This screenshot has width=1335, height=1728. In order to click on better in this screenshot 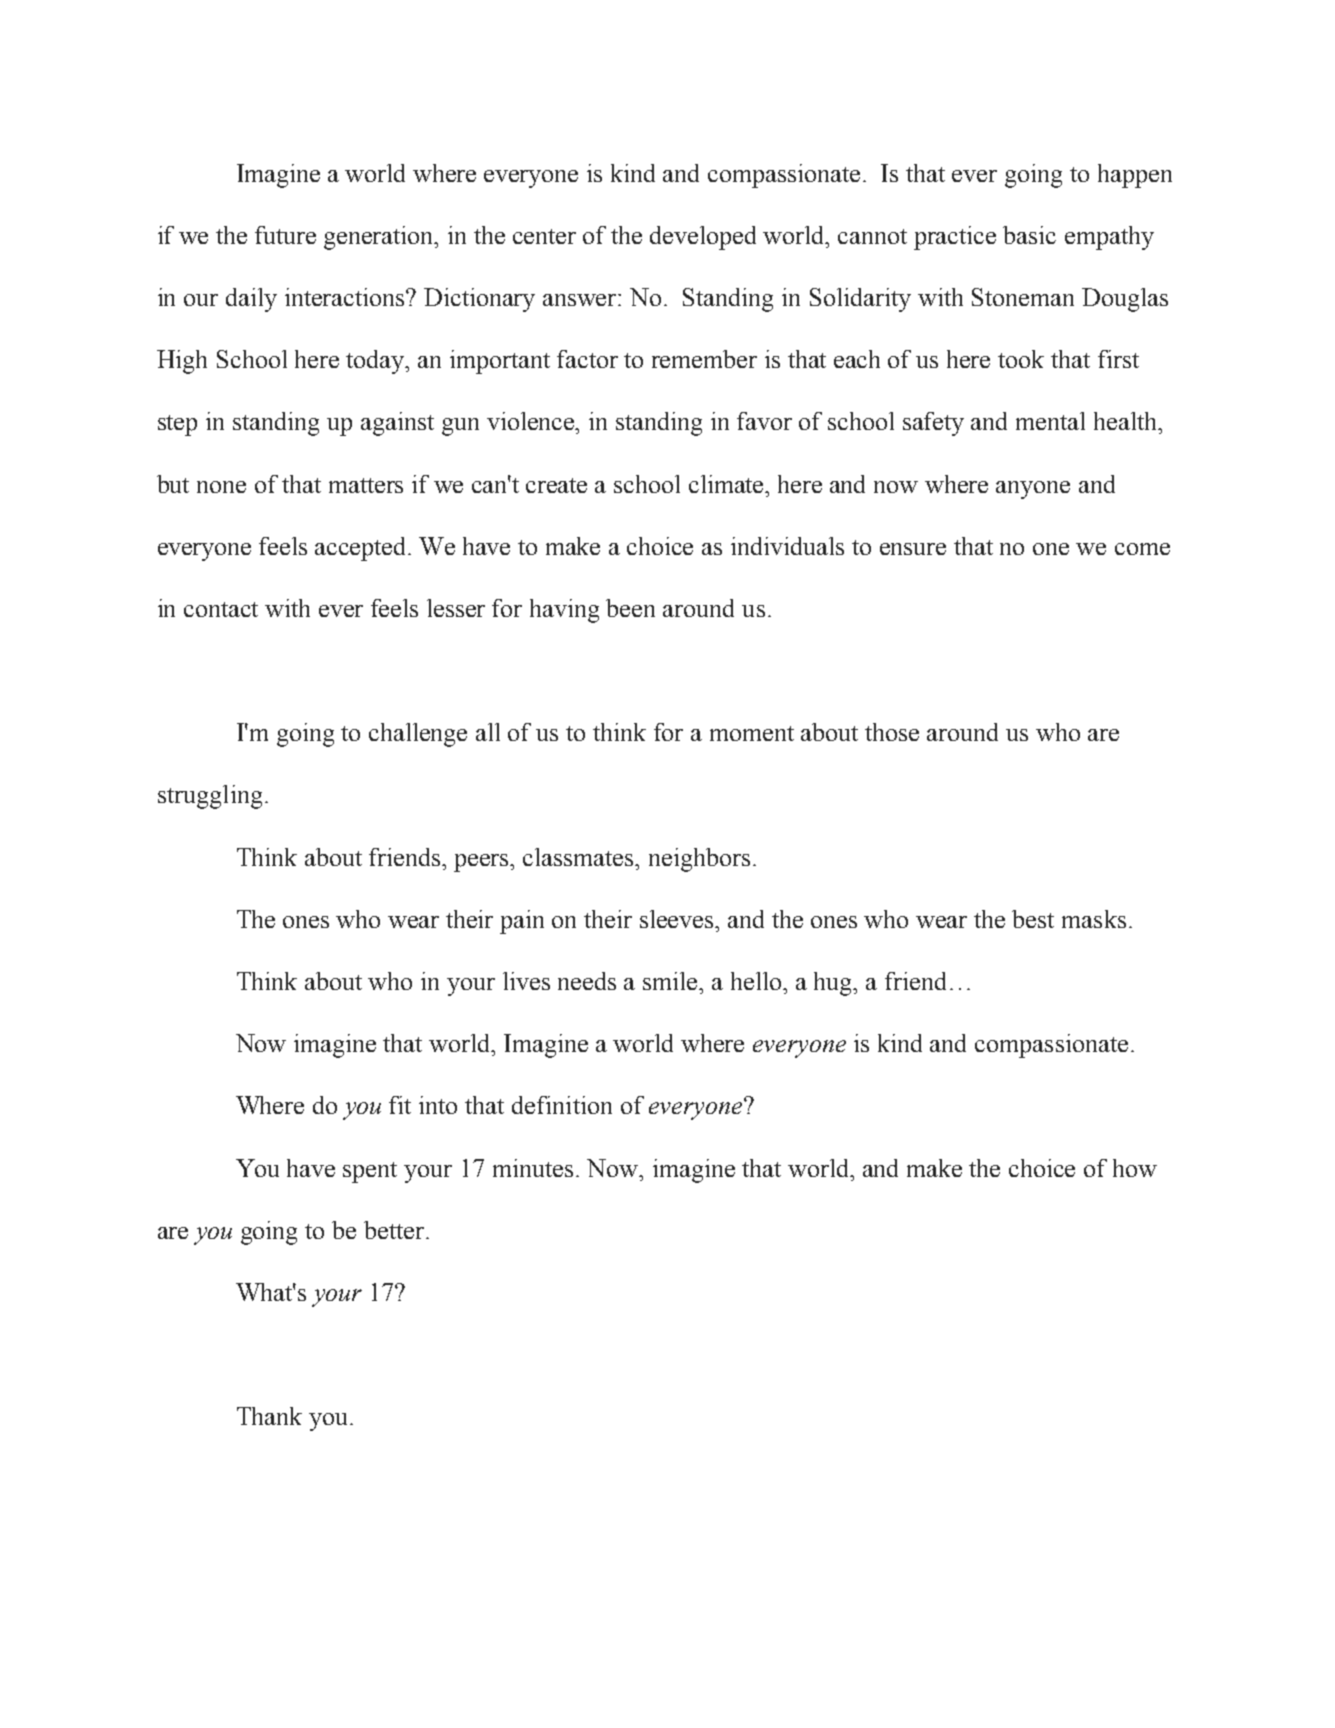, I will do `click(394, 1230)`.
